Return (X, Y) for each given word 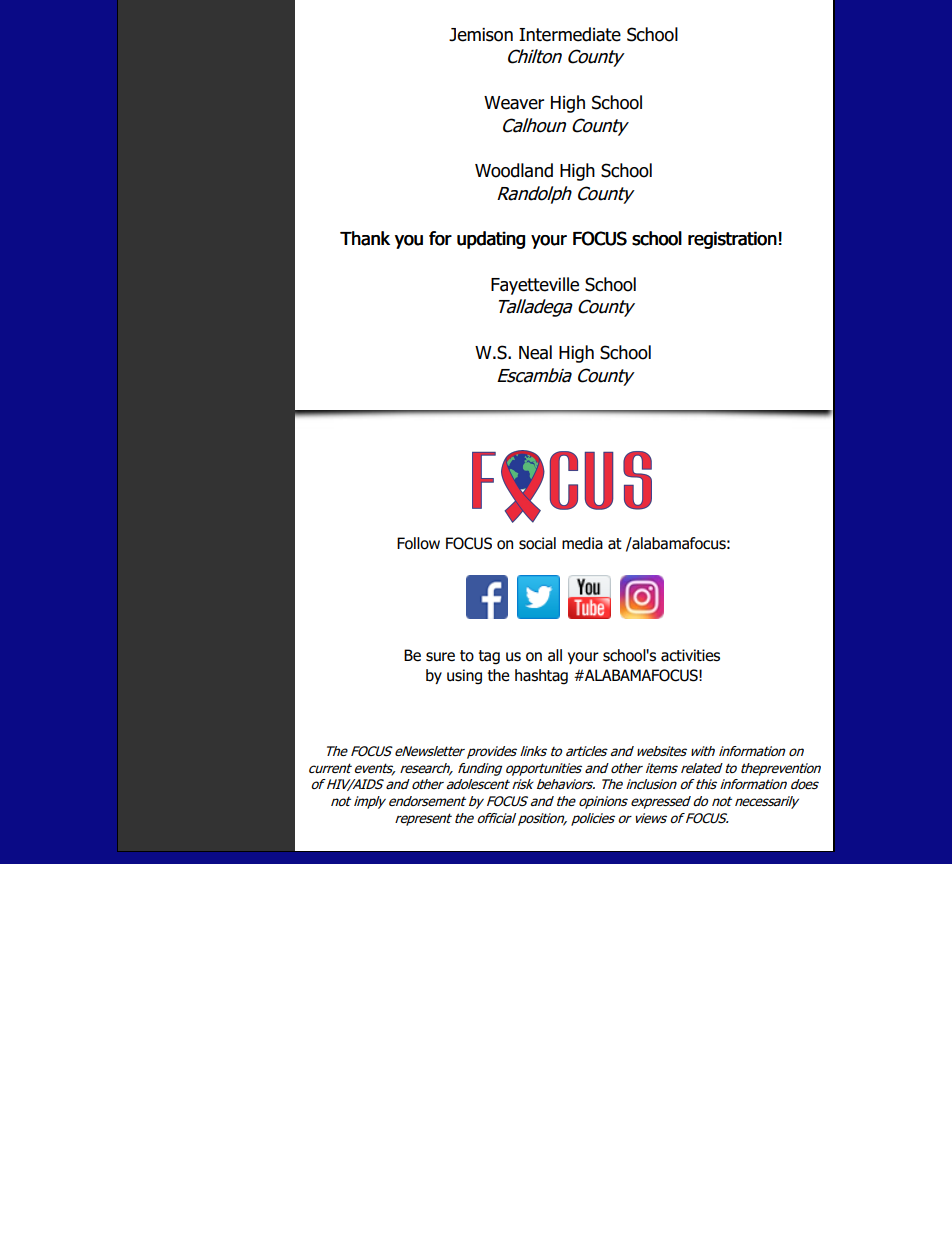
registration (732, 240)
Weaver (514, 103)
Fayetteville (535, 286)
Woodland (514, 170)
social (537, 543)
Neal (535, 352)
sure (440, 657)
